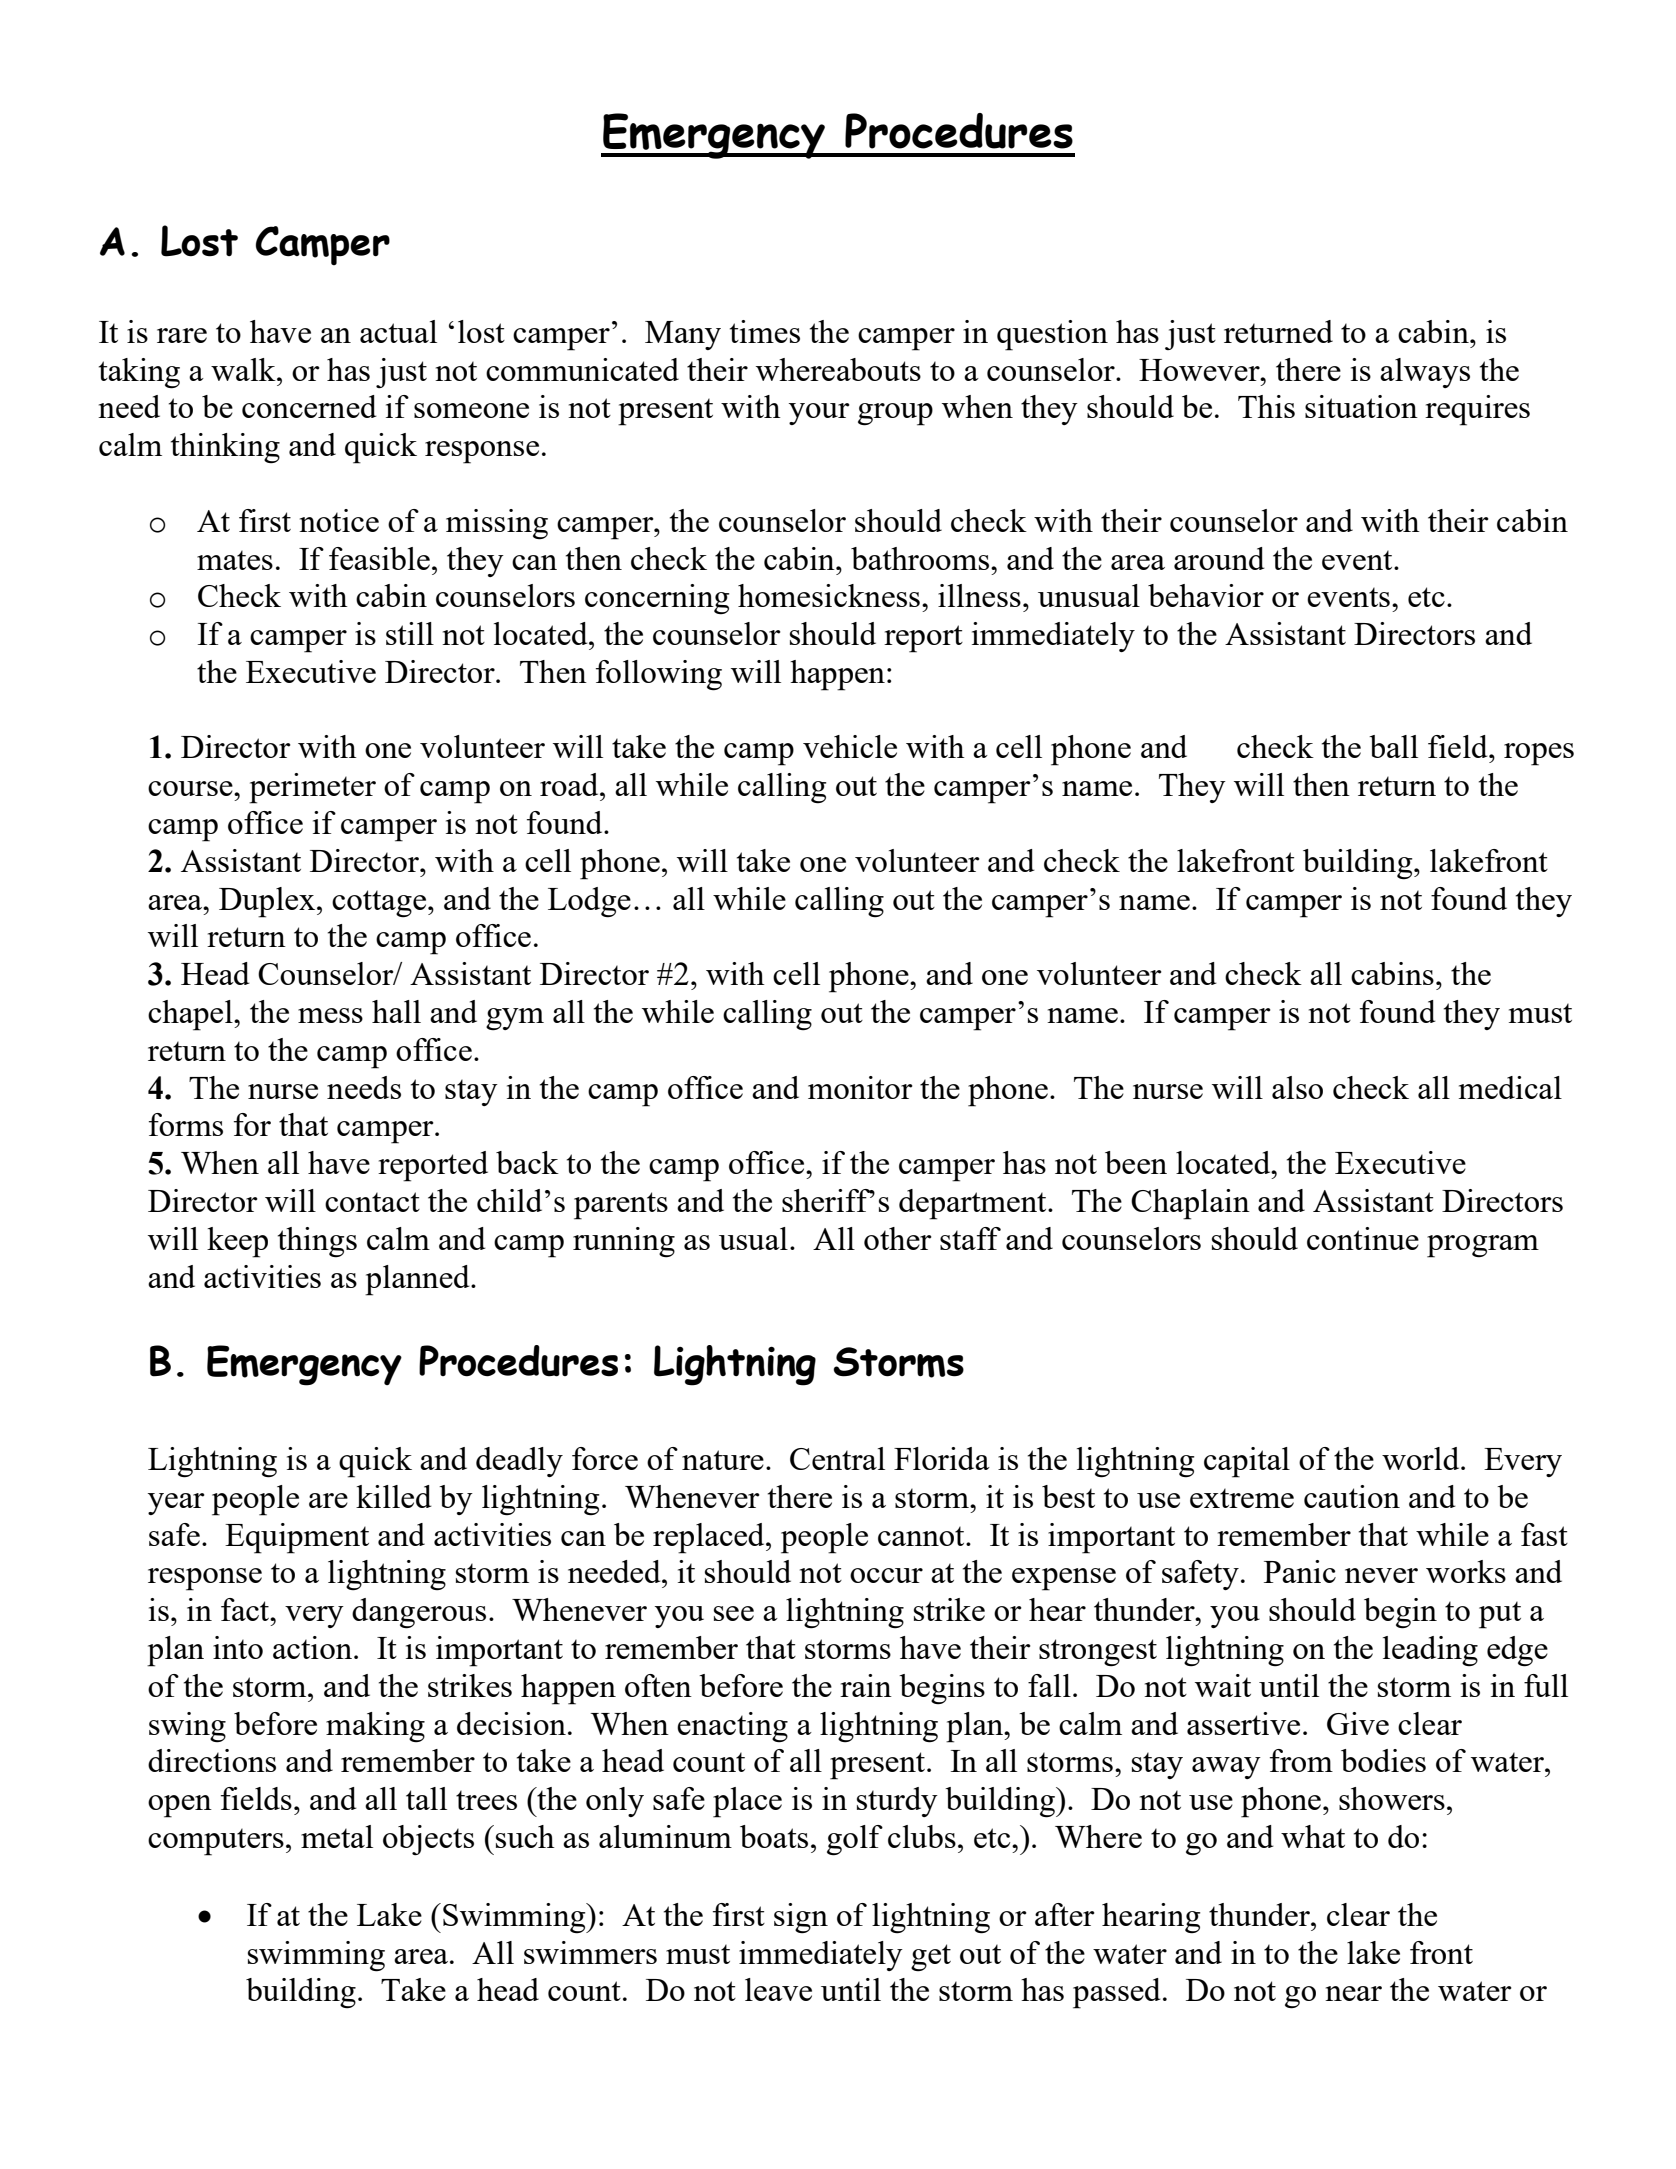 Image resolution: width=1676 pixels, height=2169 pixels. I want to click on concerned, so click(309, 406).
